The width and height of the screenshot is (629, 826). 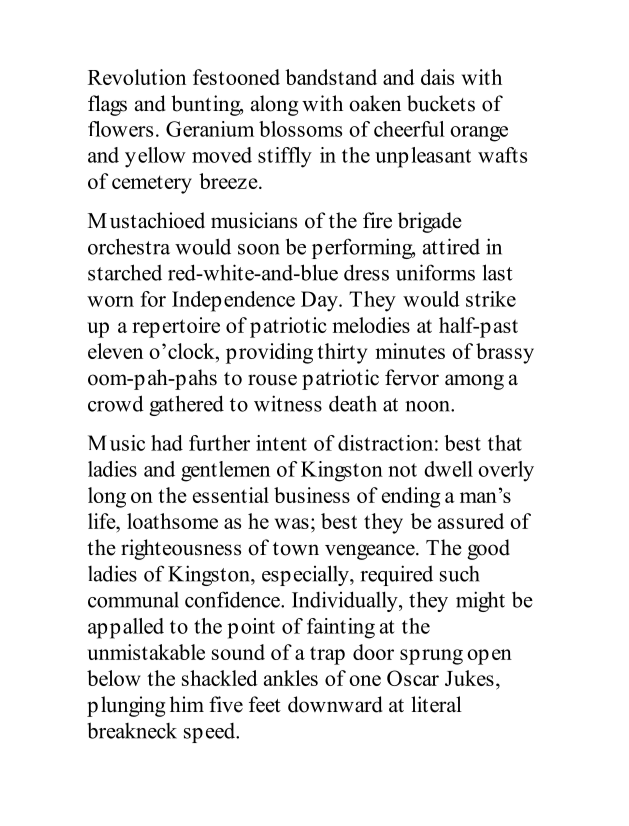 What do you see at coordinates (460, 574) in the screenshot?
I see `such` at bounding box center [460, 574].
